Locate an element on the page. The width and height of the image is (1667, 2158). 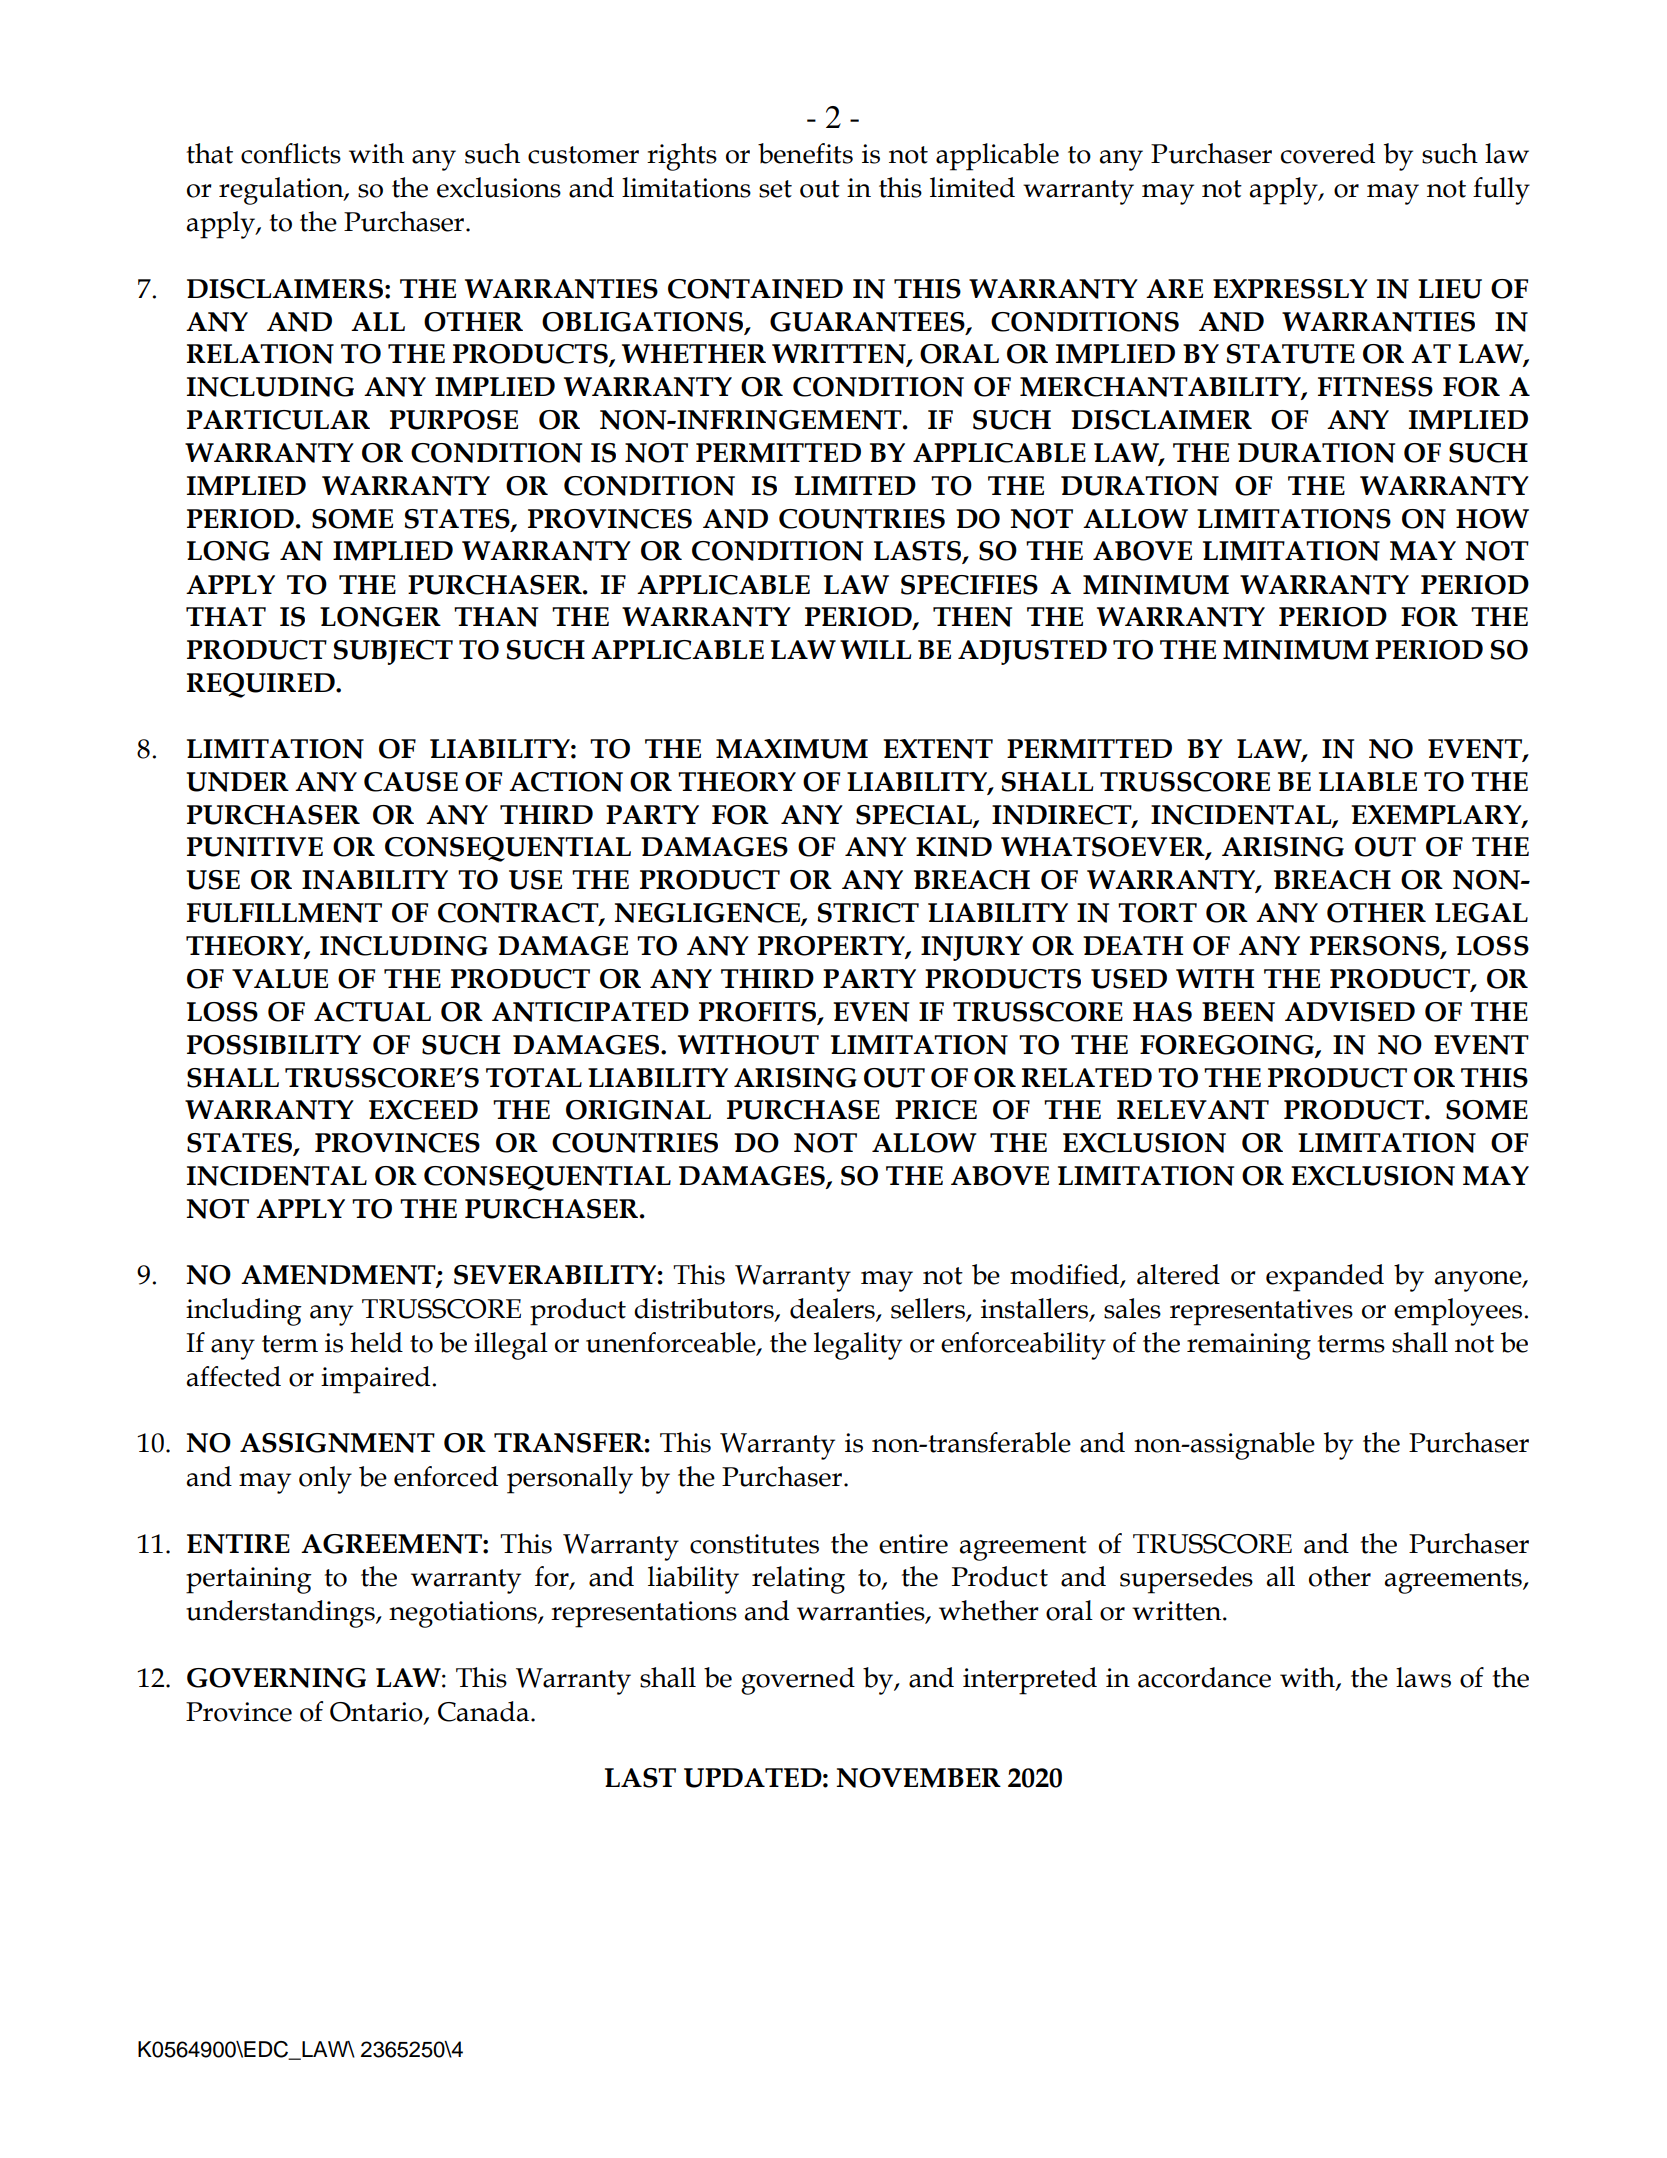
ACTUAL is located at coordinates (372, 1012).
